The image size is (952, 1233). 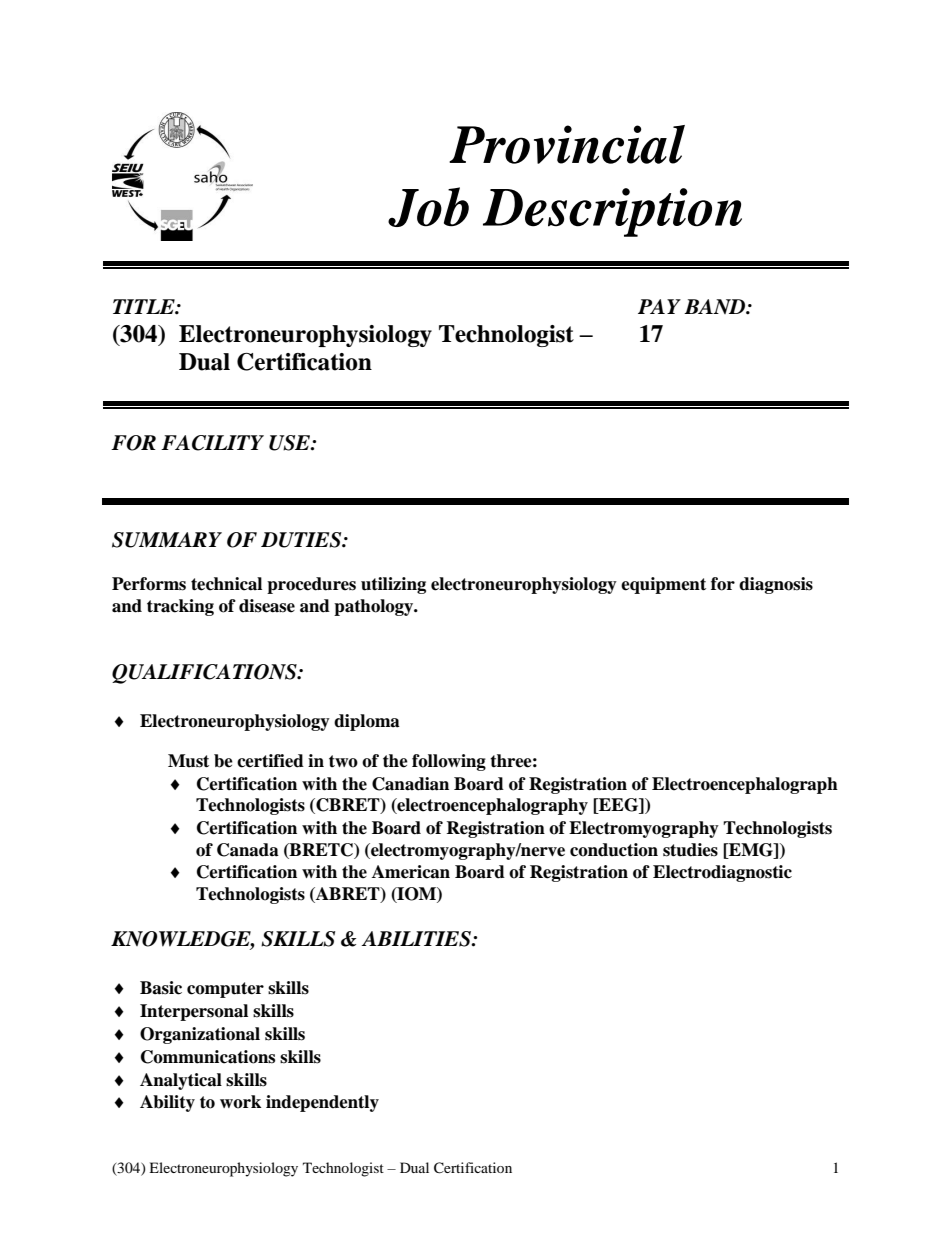 I want to click on Job, so click(x=428, y=207).
